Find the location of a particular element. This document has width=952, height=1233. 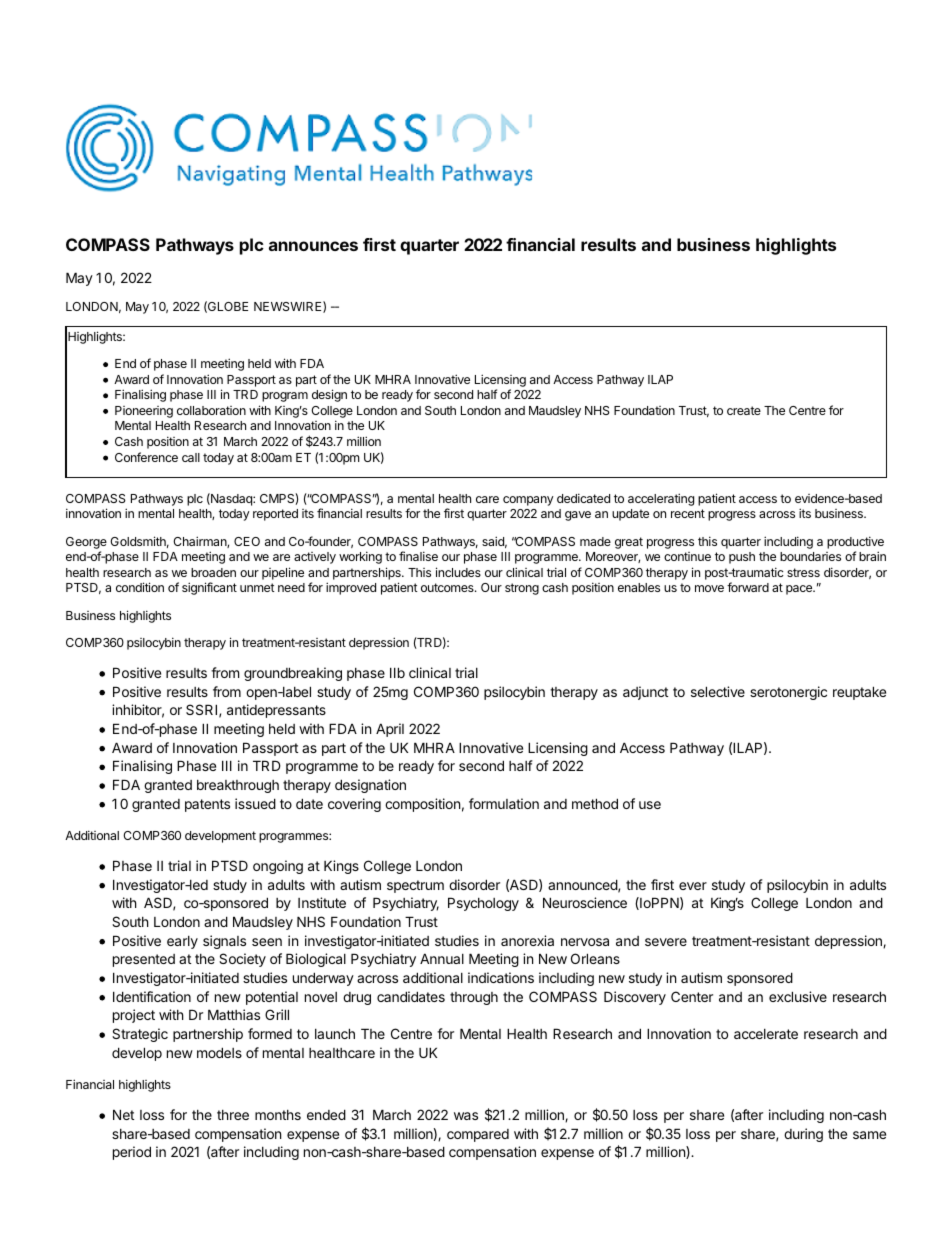

create is located at coordinates (744, 410).
